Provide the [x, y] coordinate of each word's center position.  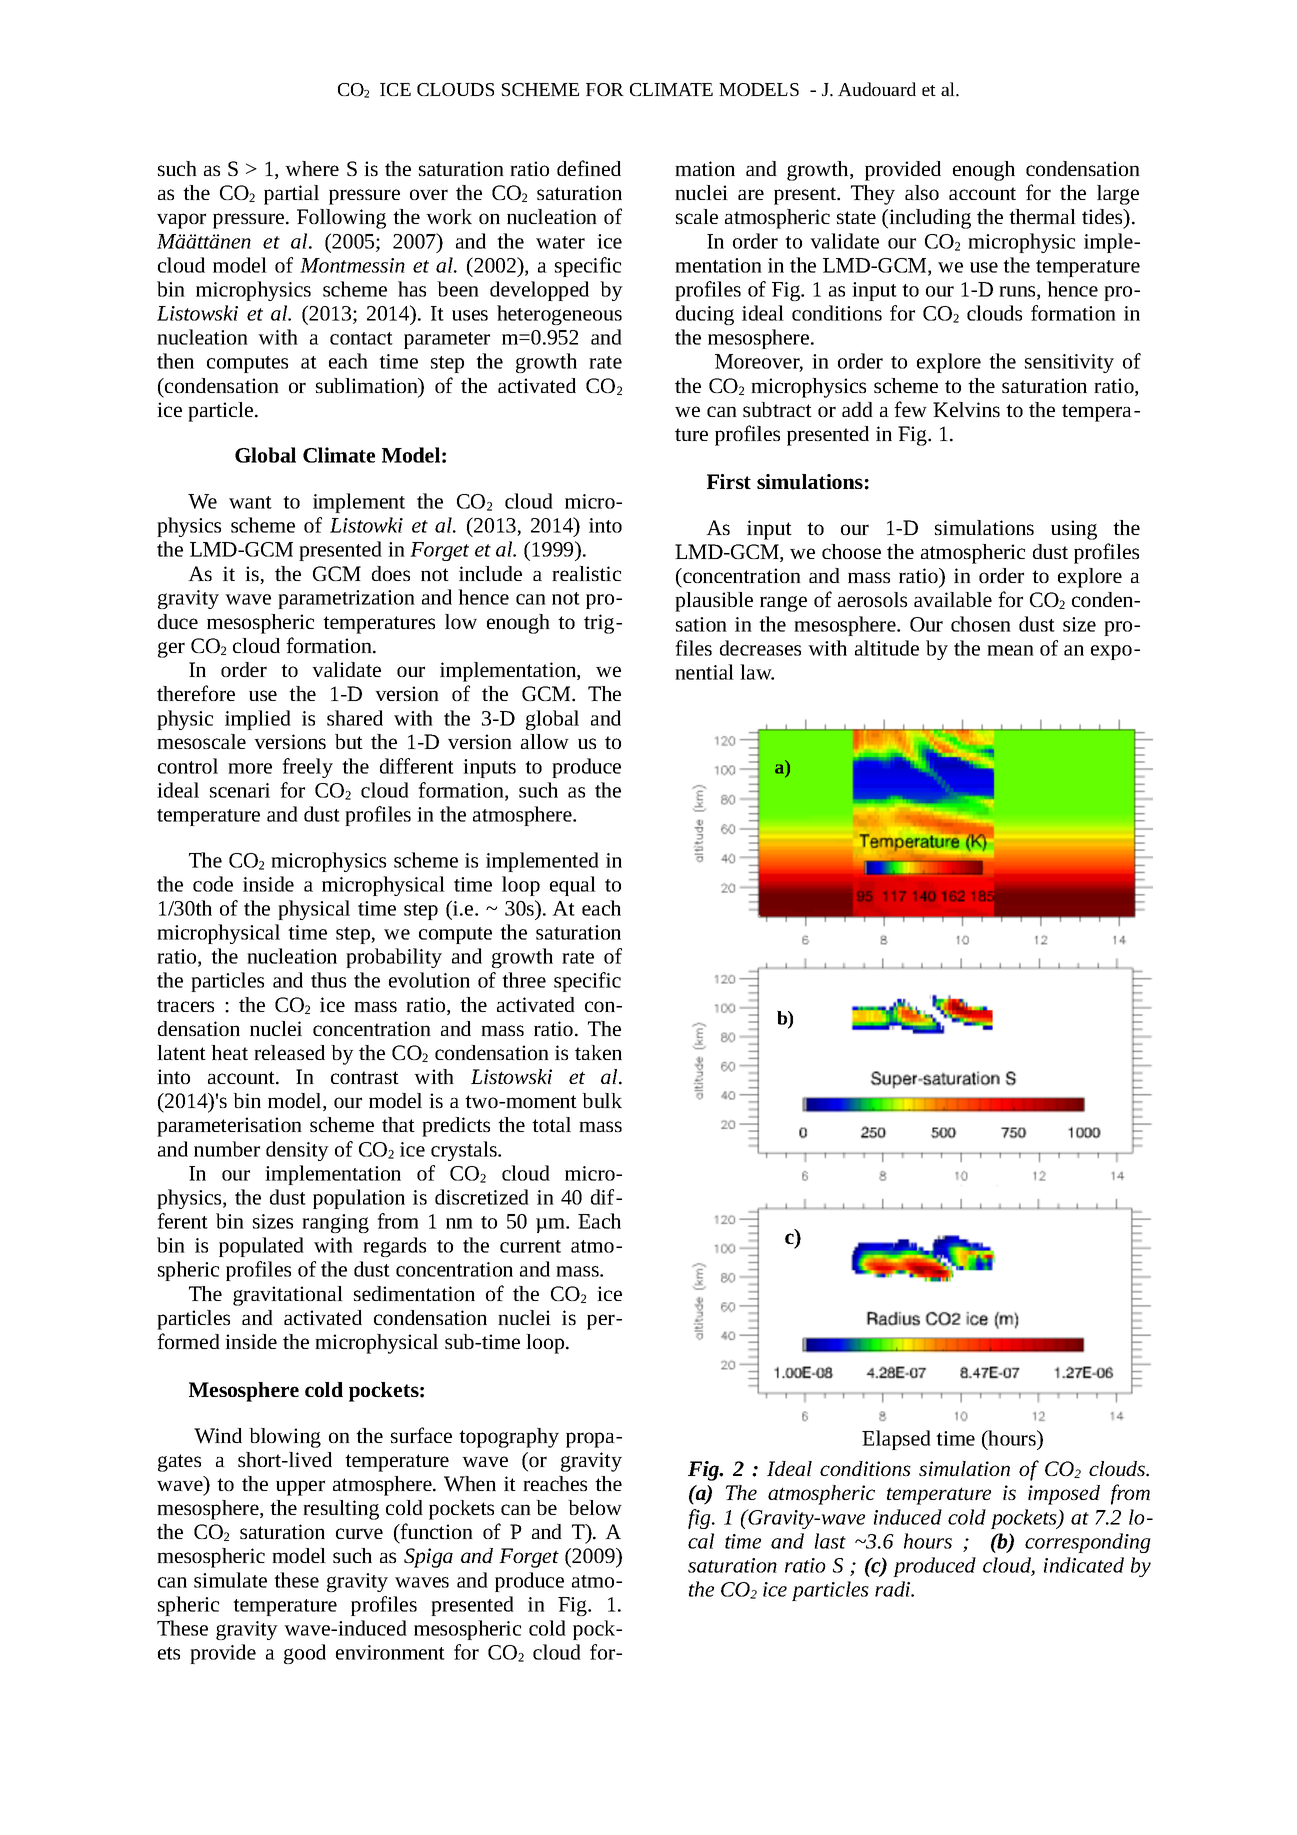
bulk [602, 1100]
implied [258, 720]
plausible [714, 602]
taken [598, 1052]
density [297, 1151]
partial [291, 195]
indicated [1084, 1565]
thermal [1042, 216]
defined [589, 168]
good [305, 1654]
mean [1010, 650]
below [595, 1507]
